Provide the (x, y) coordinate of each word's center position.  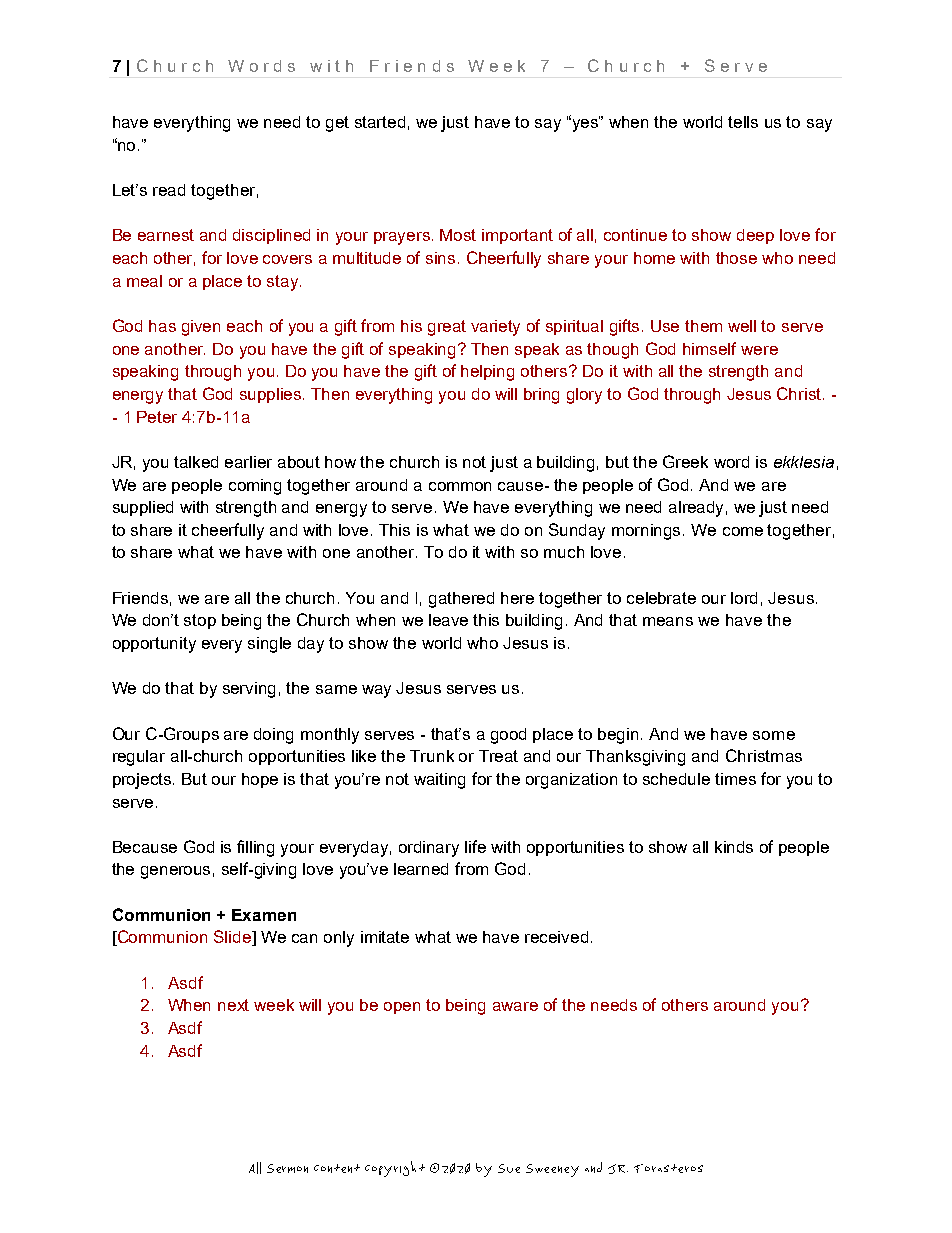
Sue (509, 1168)
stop (200, 621)
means (668, 621)
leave (448, 620)
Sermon (287, 1168)
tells (743, 122)
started (380, 122)
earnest (166, 235)
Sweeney (552, 1170)
